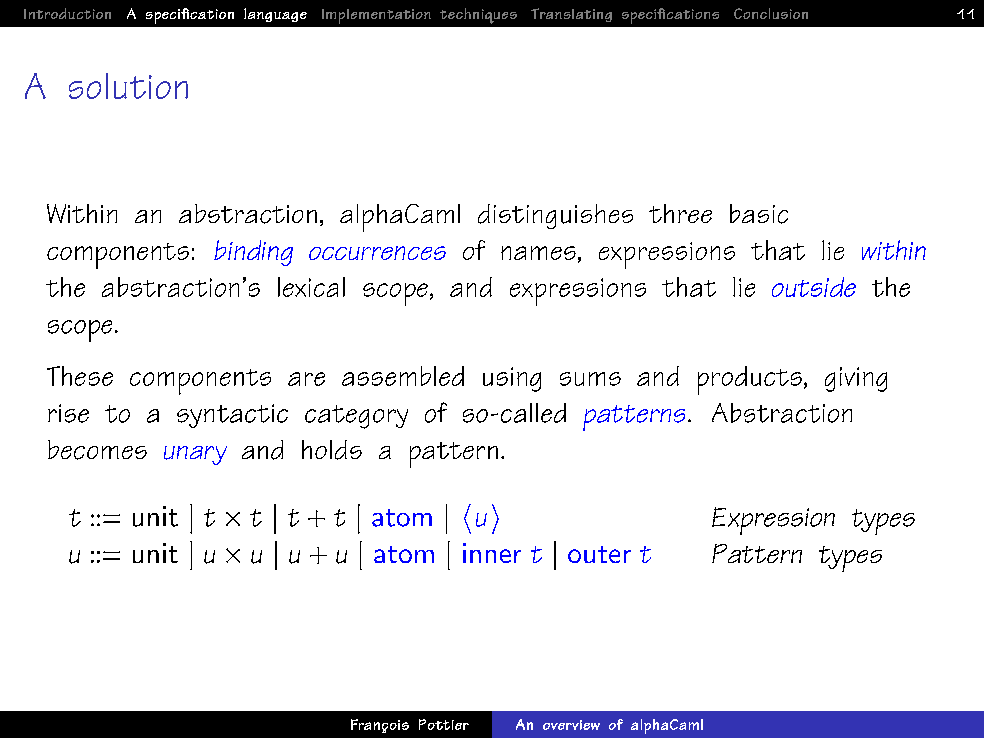  Describe the element at coordinates (771, 13) in the screenshot. I see `Conclusion` at that location.
